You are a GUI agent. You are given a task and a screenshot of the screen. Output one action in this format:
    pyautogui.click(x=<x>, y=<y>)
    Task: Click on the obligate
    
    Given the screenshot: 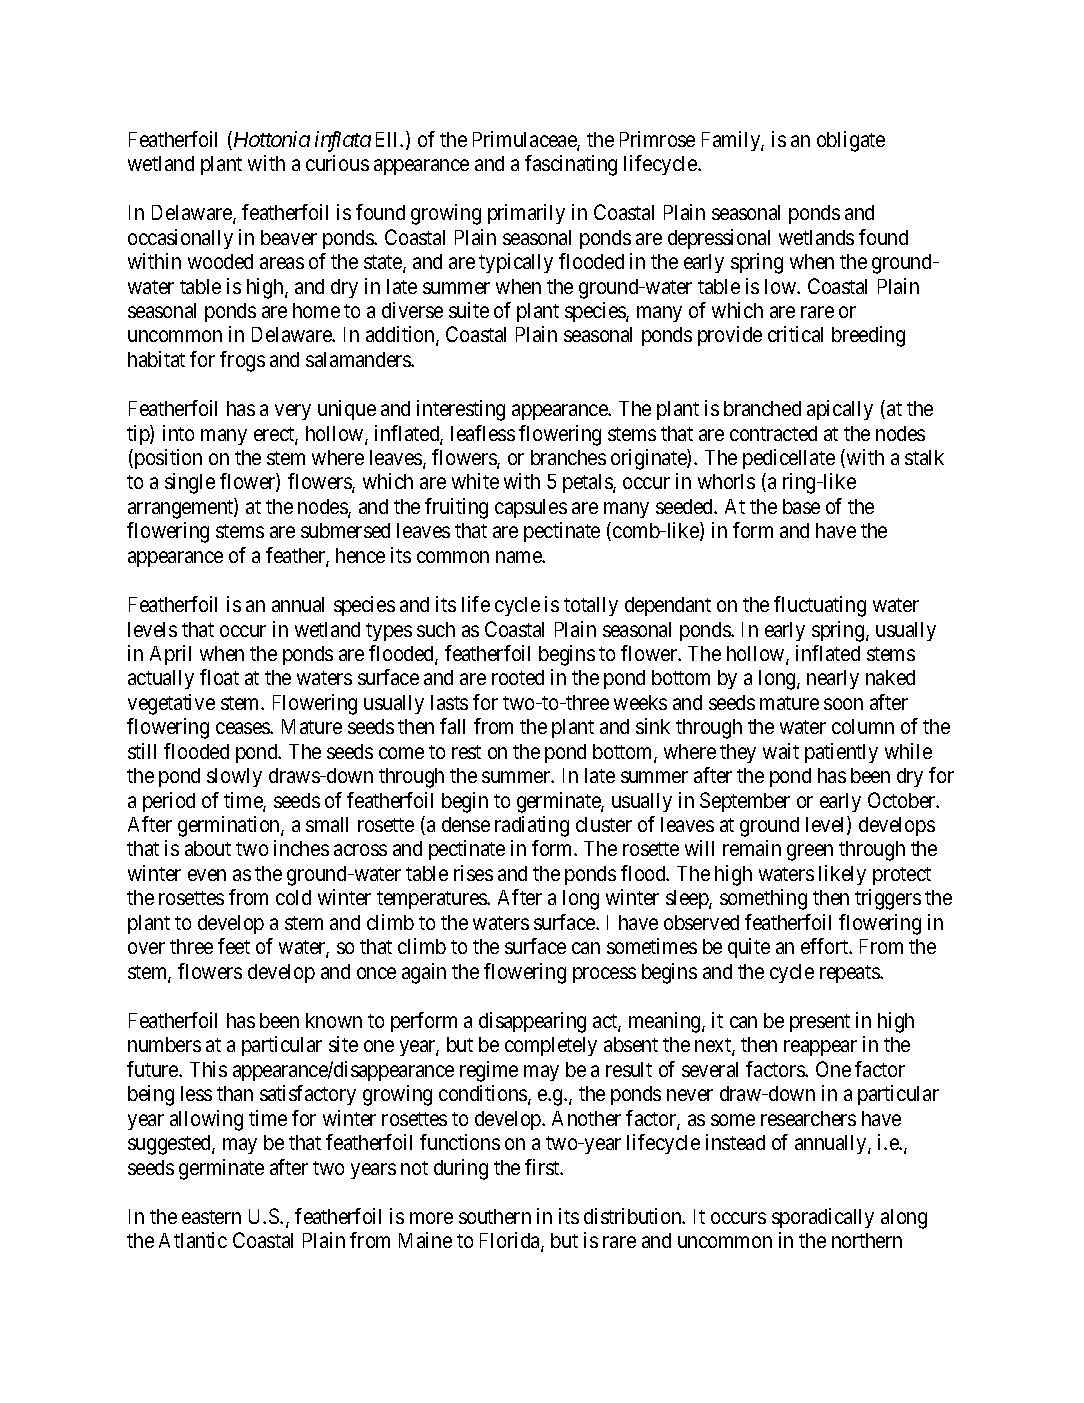 What is the action you would take?
    pyautogui.click(x=851, y=141)
